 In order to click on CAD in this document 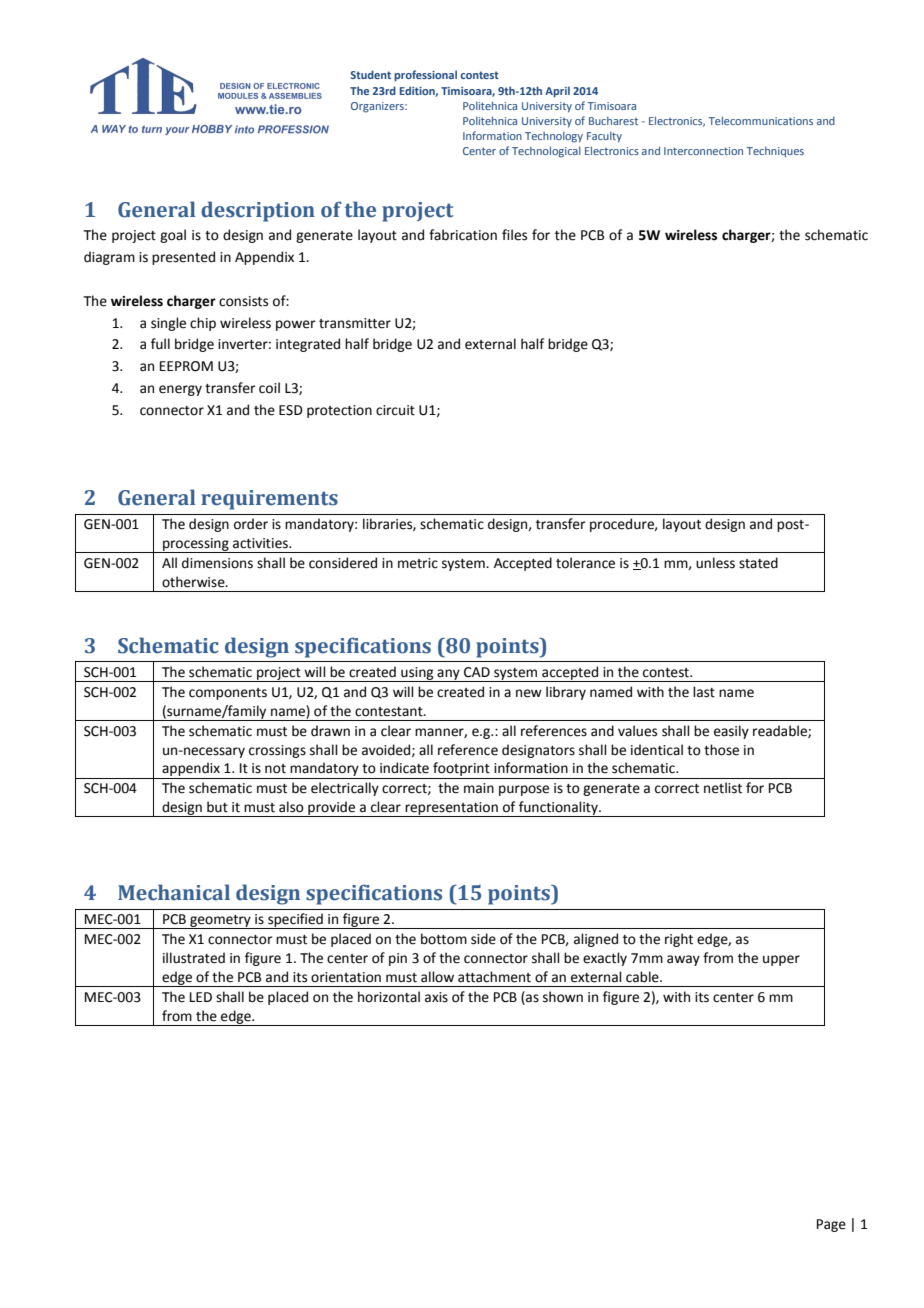, I will do `click(477, 672)`.
